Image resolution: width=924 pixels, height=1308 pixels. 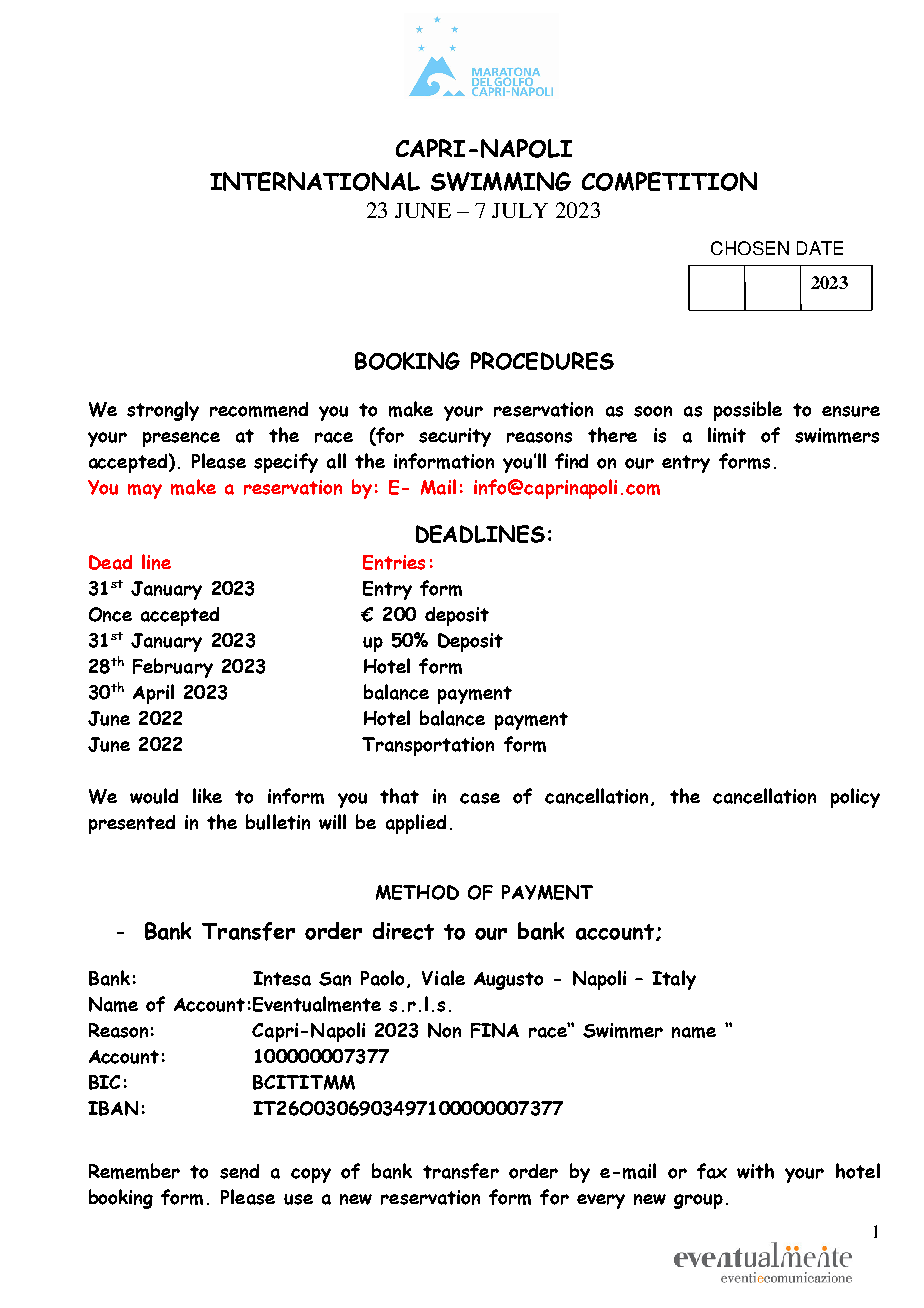 I want to click on send, so click(x=239, y=1171).
